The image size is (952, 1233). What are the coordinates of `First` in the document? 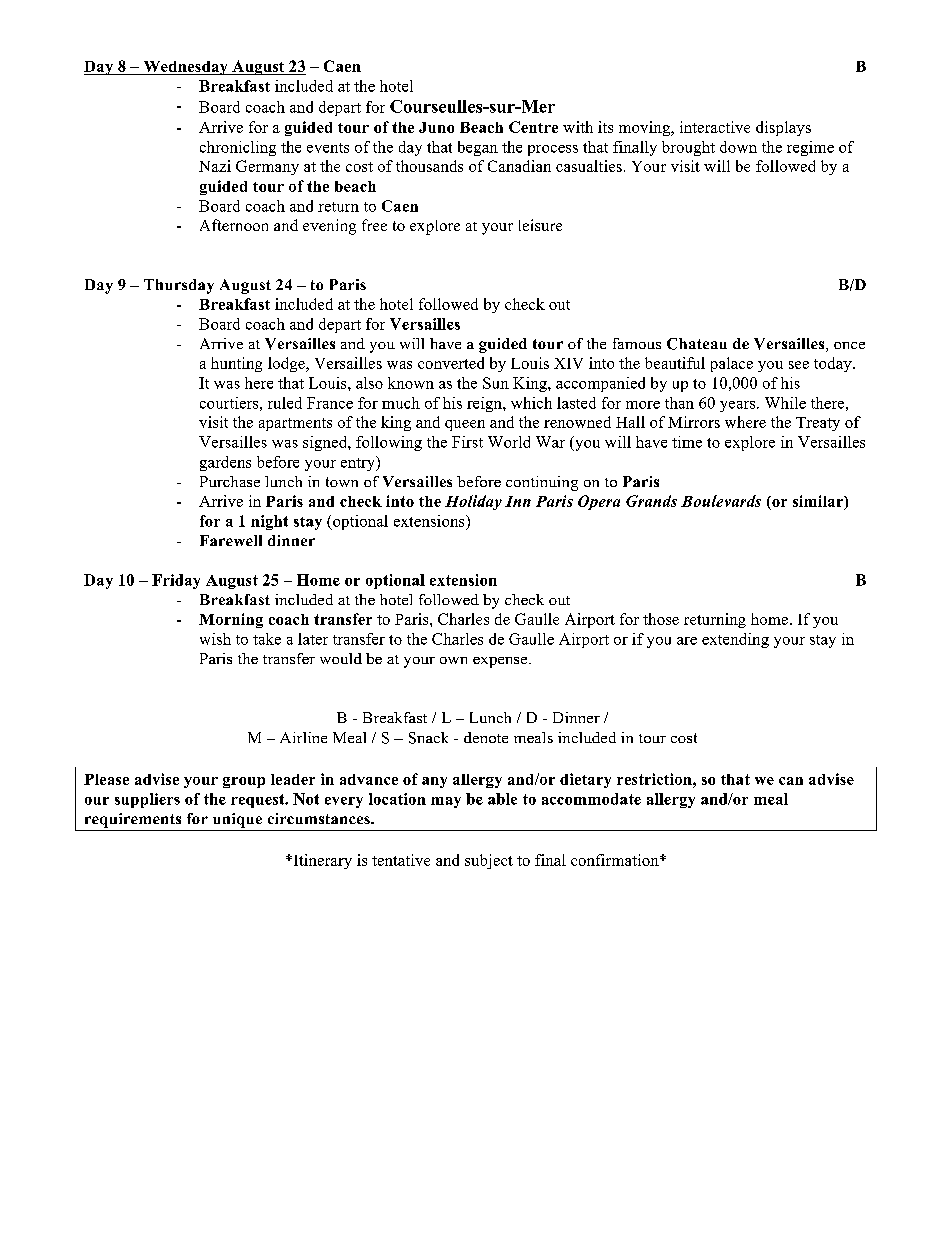 It's located at (467, 442).
